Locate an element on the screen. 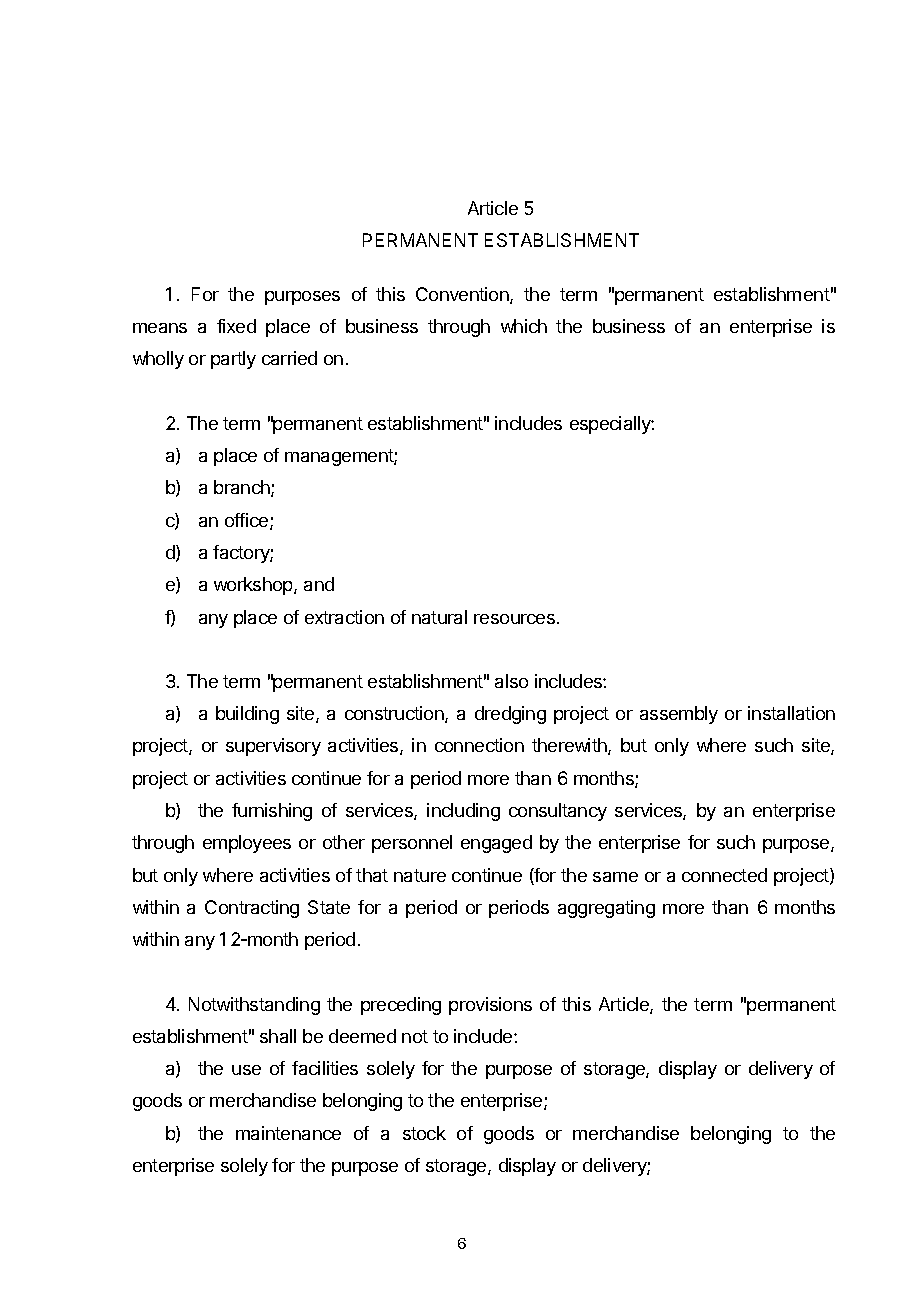  use is located at coordinates (246, 1070).
